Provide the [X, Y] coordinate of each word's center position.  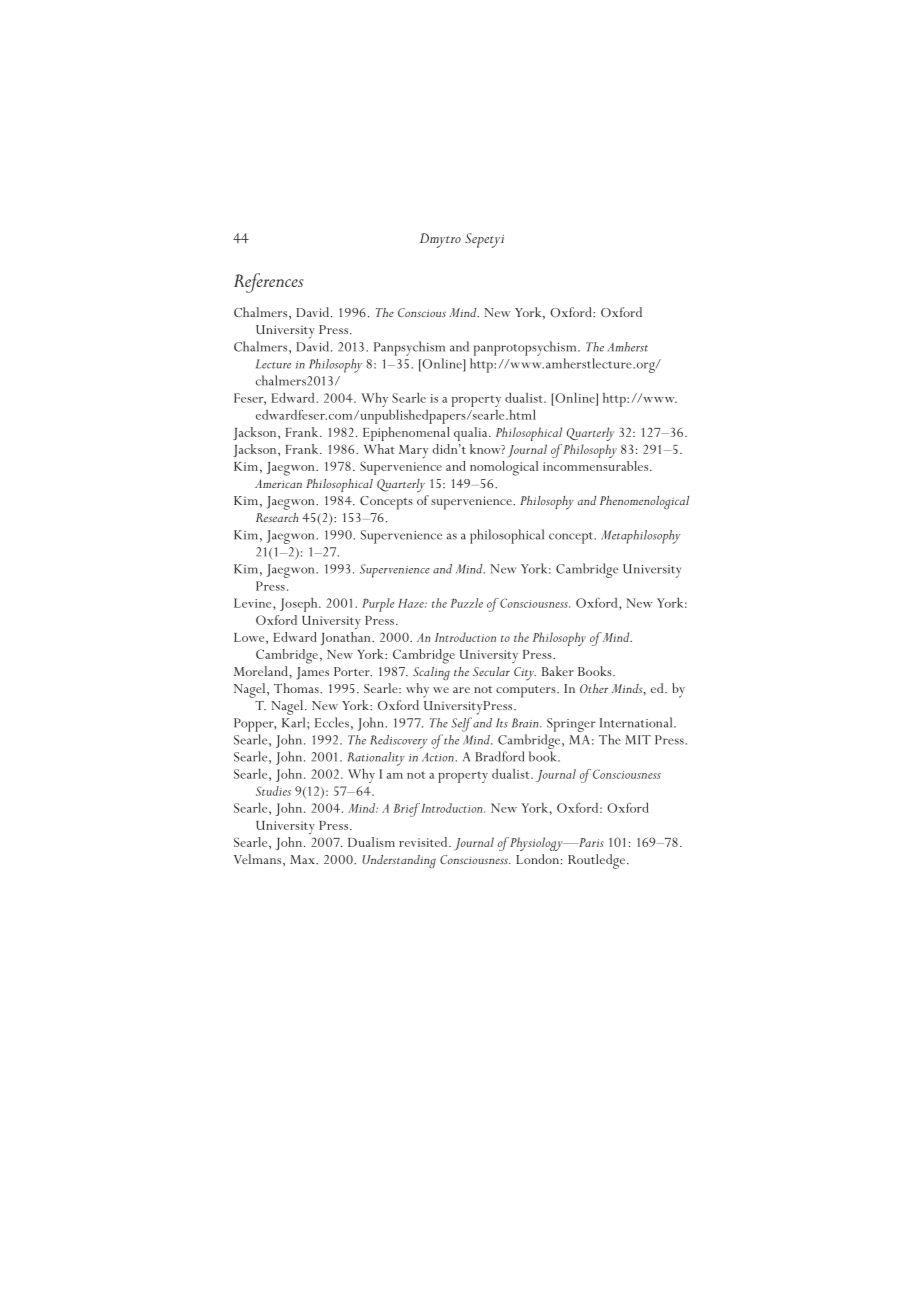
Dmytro [440, 240]
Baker [558, 671]
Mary [413, 451]
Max [303, 859]
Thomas [297, 688]
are [461, 690]
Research [277, 517]
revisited [424, 842]
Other [594, 688]
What [379, 449]
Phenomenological [644, 503]
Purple [378, 605]
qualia [472, 434]
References [268, 283]
